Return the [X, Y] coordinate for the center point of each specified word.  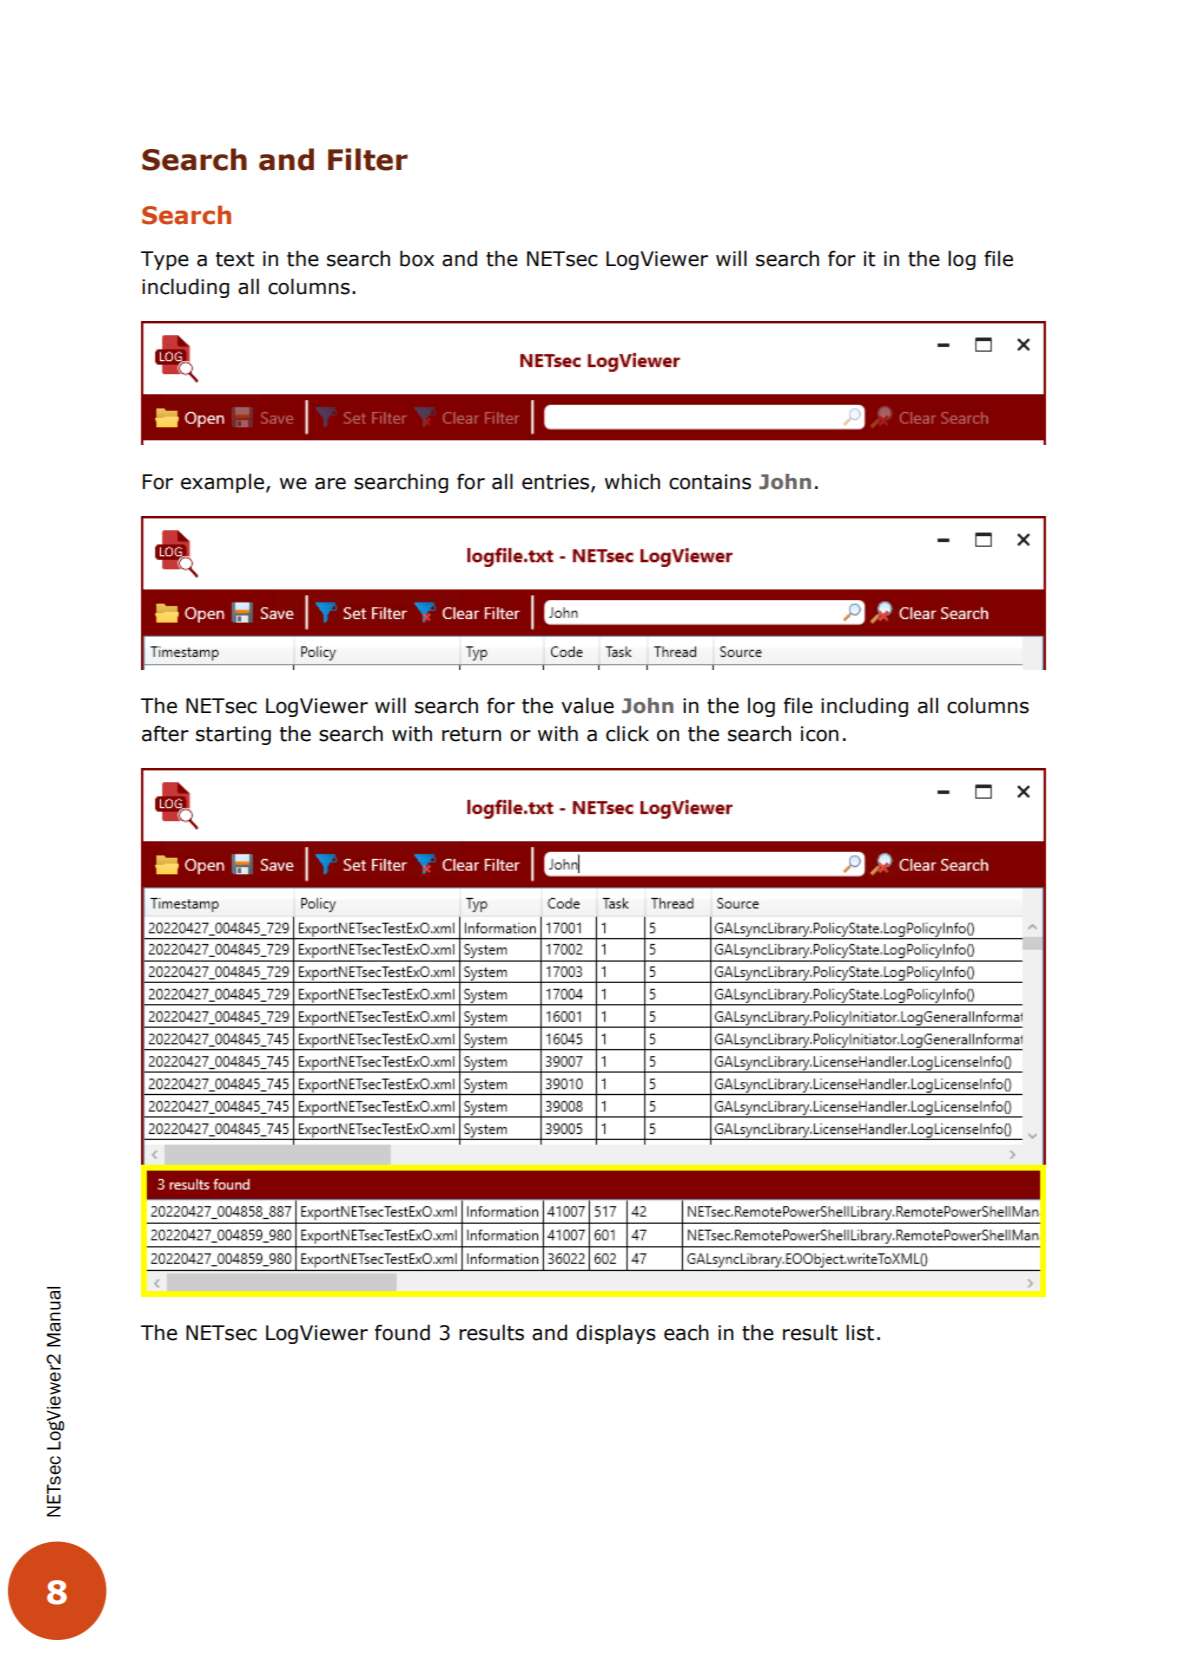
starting [233, 735]
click [627, 733]
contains [710, 482]
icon [820, 734]
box [417, 258]
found [402, 1332]
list [860, 1332]
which [632, 481]
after [165, 733]
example [222, 483]
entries [557, 482]
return [471, 734]
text [235, 259]
